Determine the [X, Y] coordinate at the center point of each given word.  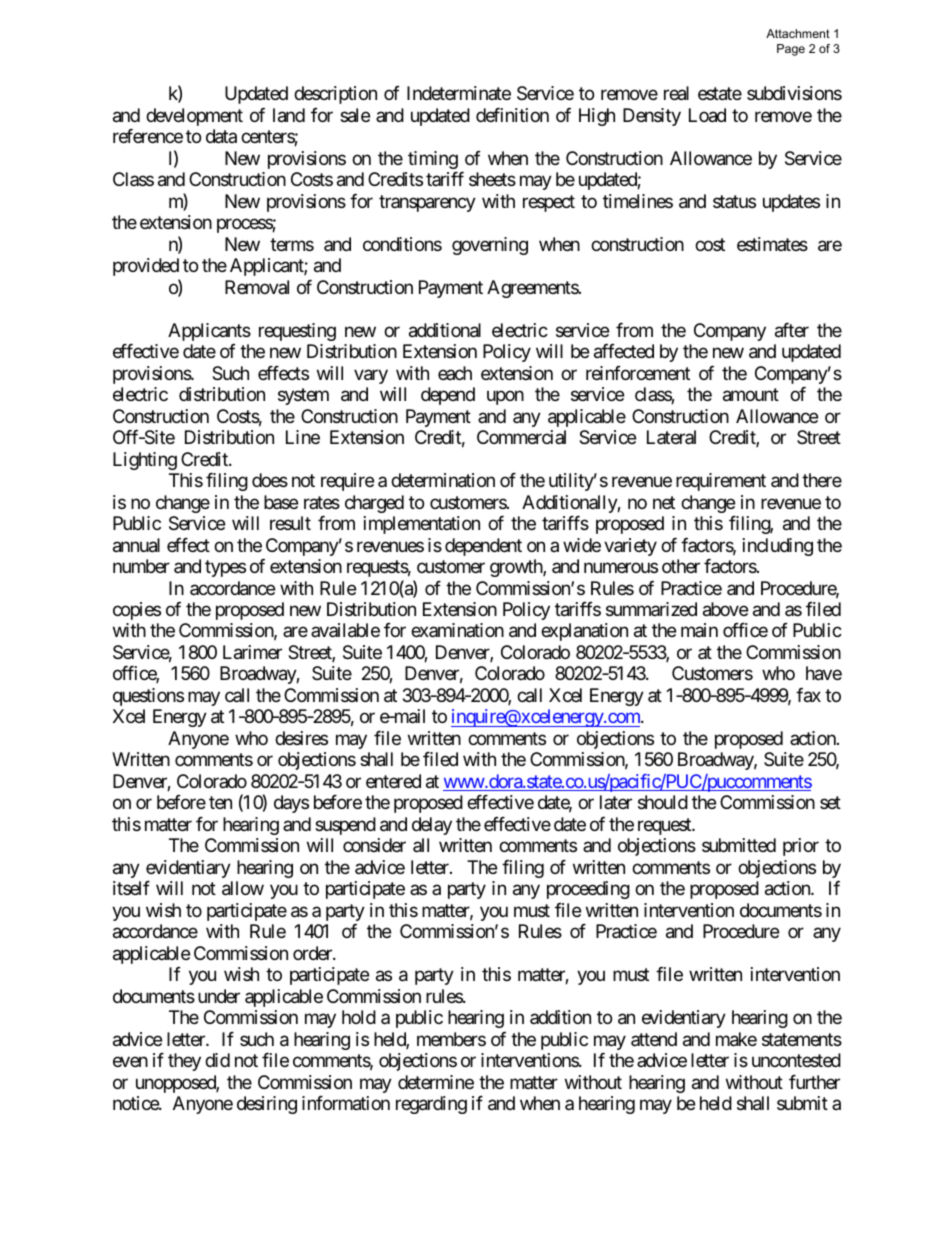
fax [808, 695]
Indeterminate [459, 93]
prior [801, 847]
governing [490, 246]
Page [791, 50]
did [217, 1060]
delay [432, 826]
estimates [772, 244]
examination [457, 630]
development [194, 117]
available [345, 630]
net [664, 502]
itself [131, 888]
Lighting [145, 461]
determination [443, 480]
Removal [257, 287]
